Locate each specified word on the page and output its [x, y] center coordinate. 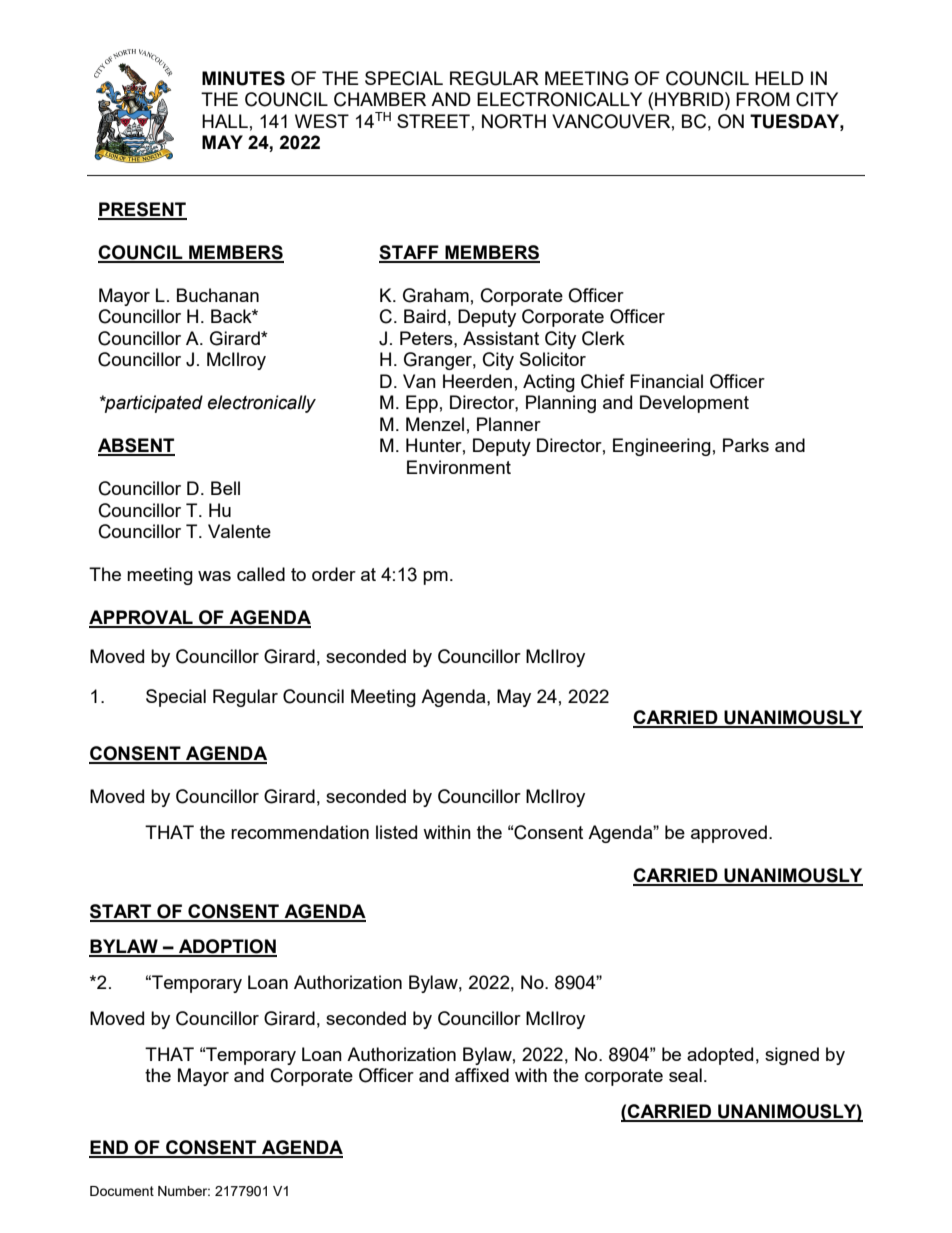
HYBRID [690, 99]
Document [122, 1191]
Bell [225, 488]
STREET [433, 121]
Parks [746, 445]
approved [729, 834]
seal [685, 1075]
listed [396, 832]
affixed [482, 1075]
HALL [225, 121]
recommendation [300, 832]
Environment [459, 467]
